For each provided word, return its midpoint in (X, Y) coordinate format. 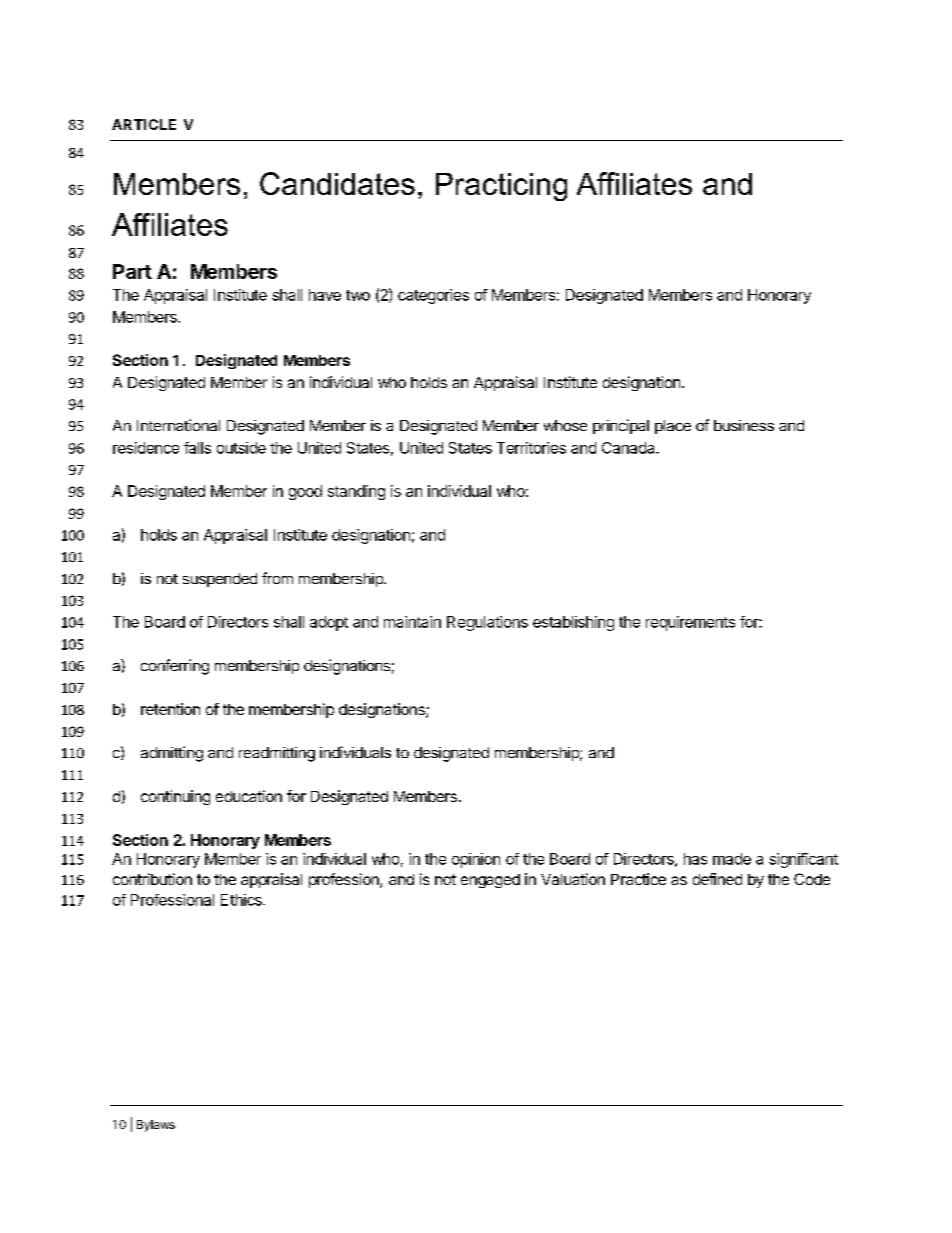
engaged (490, 881)
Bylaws (156, 1126)
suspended (220, 580)
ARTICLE (144, 124)
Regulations (487, 623)
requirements (690, 623)
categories (433, 296)
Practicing (501, 187)
